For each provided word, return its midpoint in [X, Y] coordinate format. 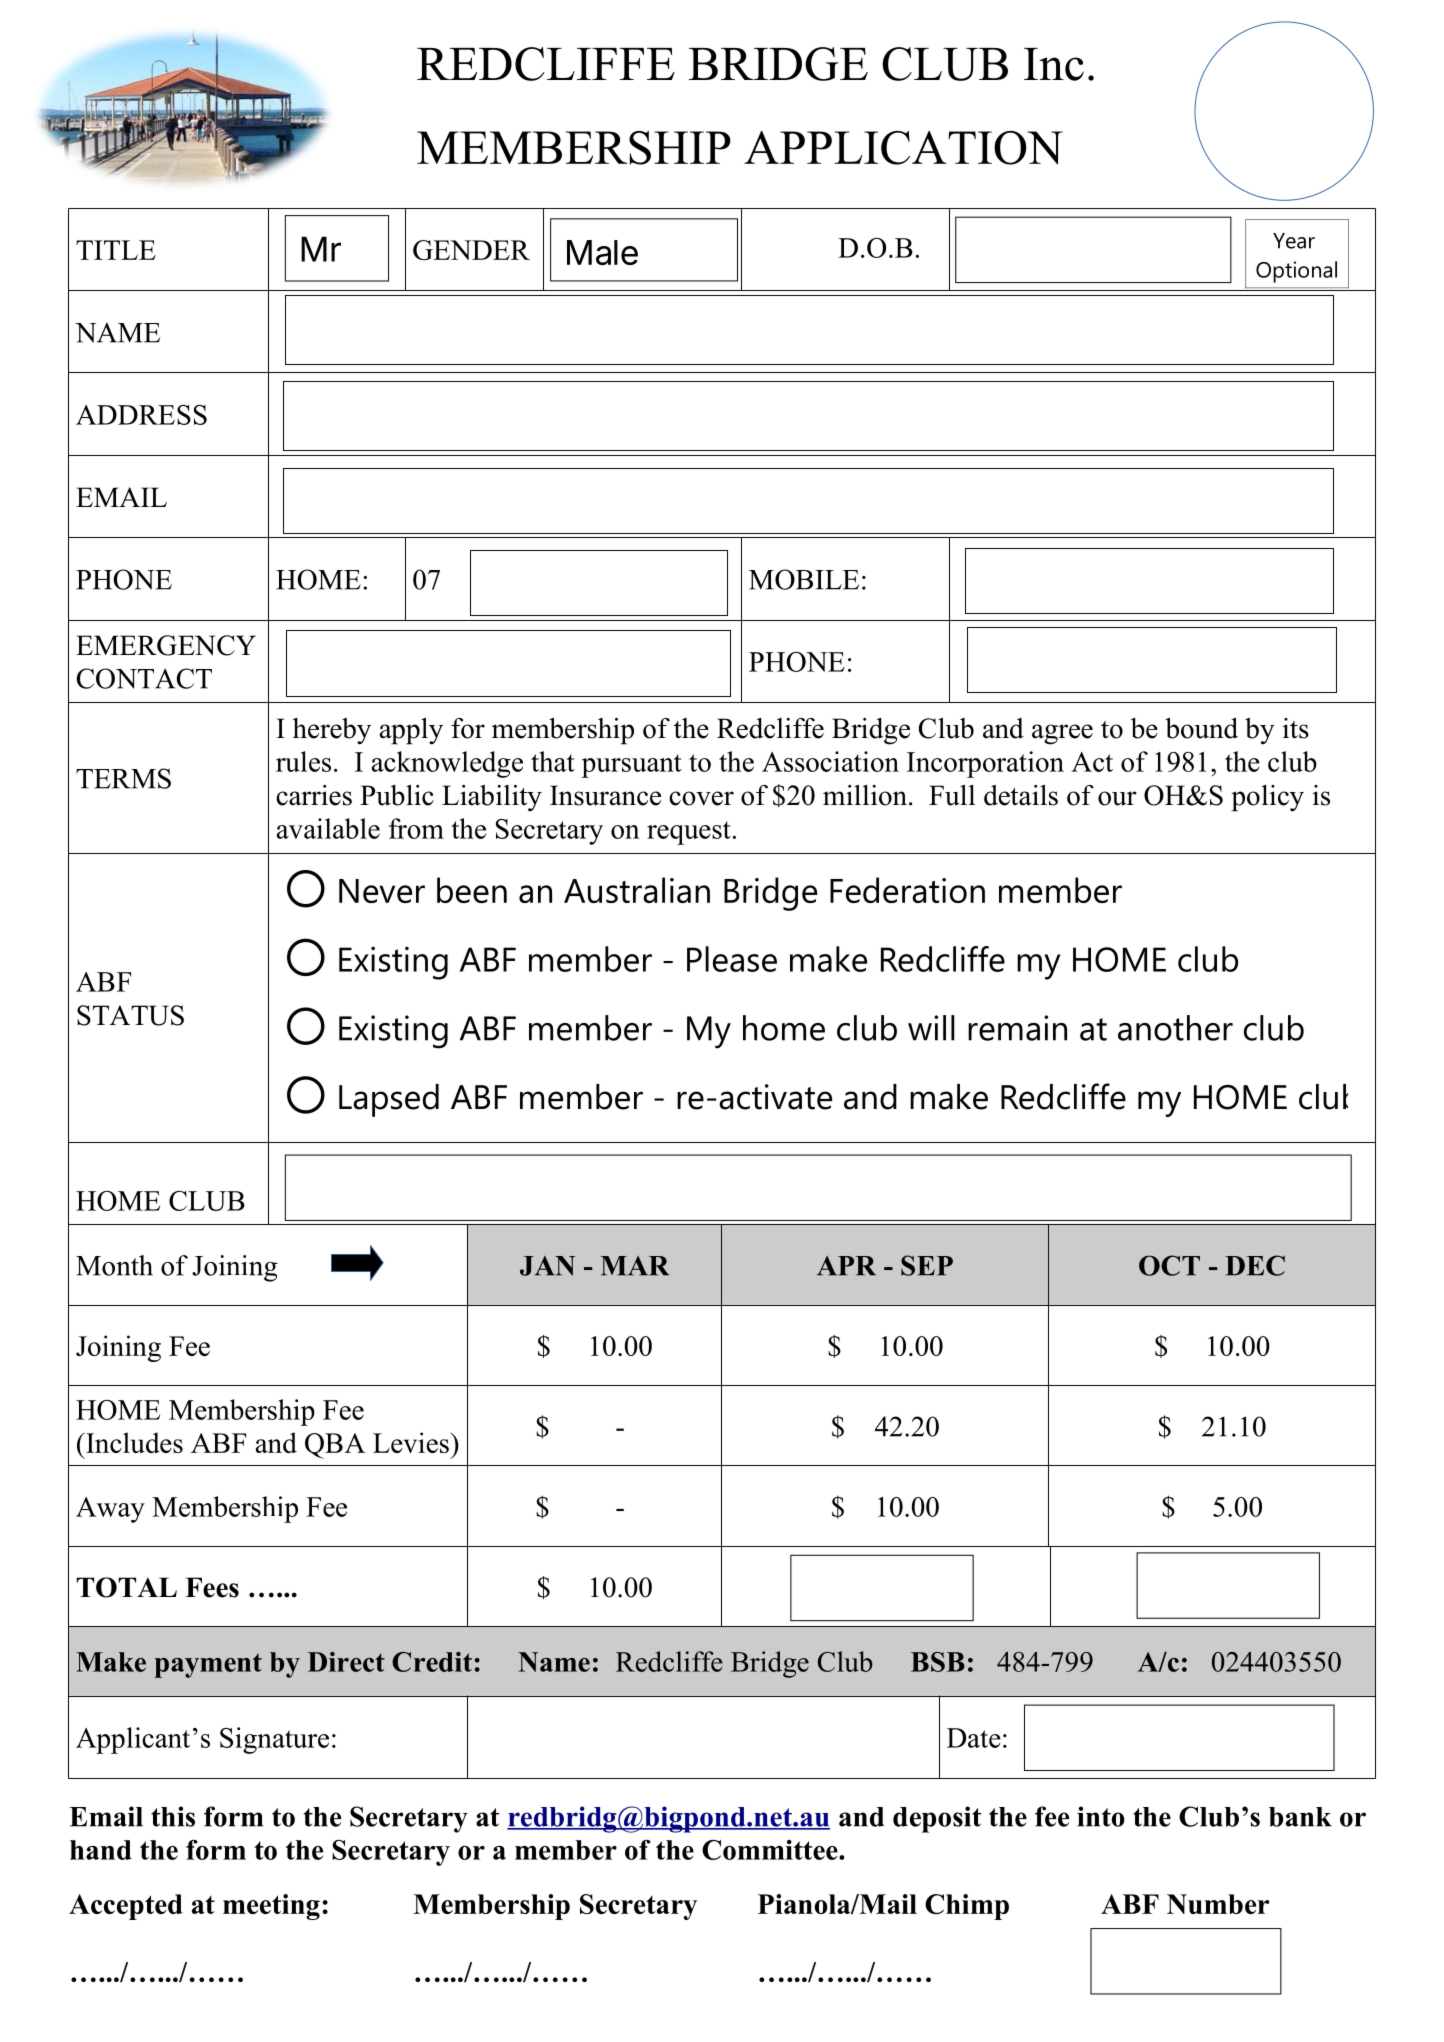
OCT [1169, 1265]
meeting [271, 1907]
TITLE [116, 250]
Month [114, 1265]
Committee [771, 1850]
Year [1294, 241]
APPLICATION [903, 148]
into [1101, 1816]
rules [303, 761]
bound [1201, 728]
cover [701, 798]
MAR [635, 1266]
